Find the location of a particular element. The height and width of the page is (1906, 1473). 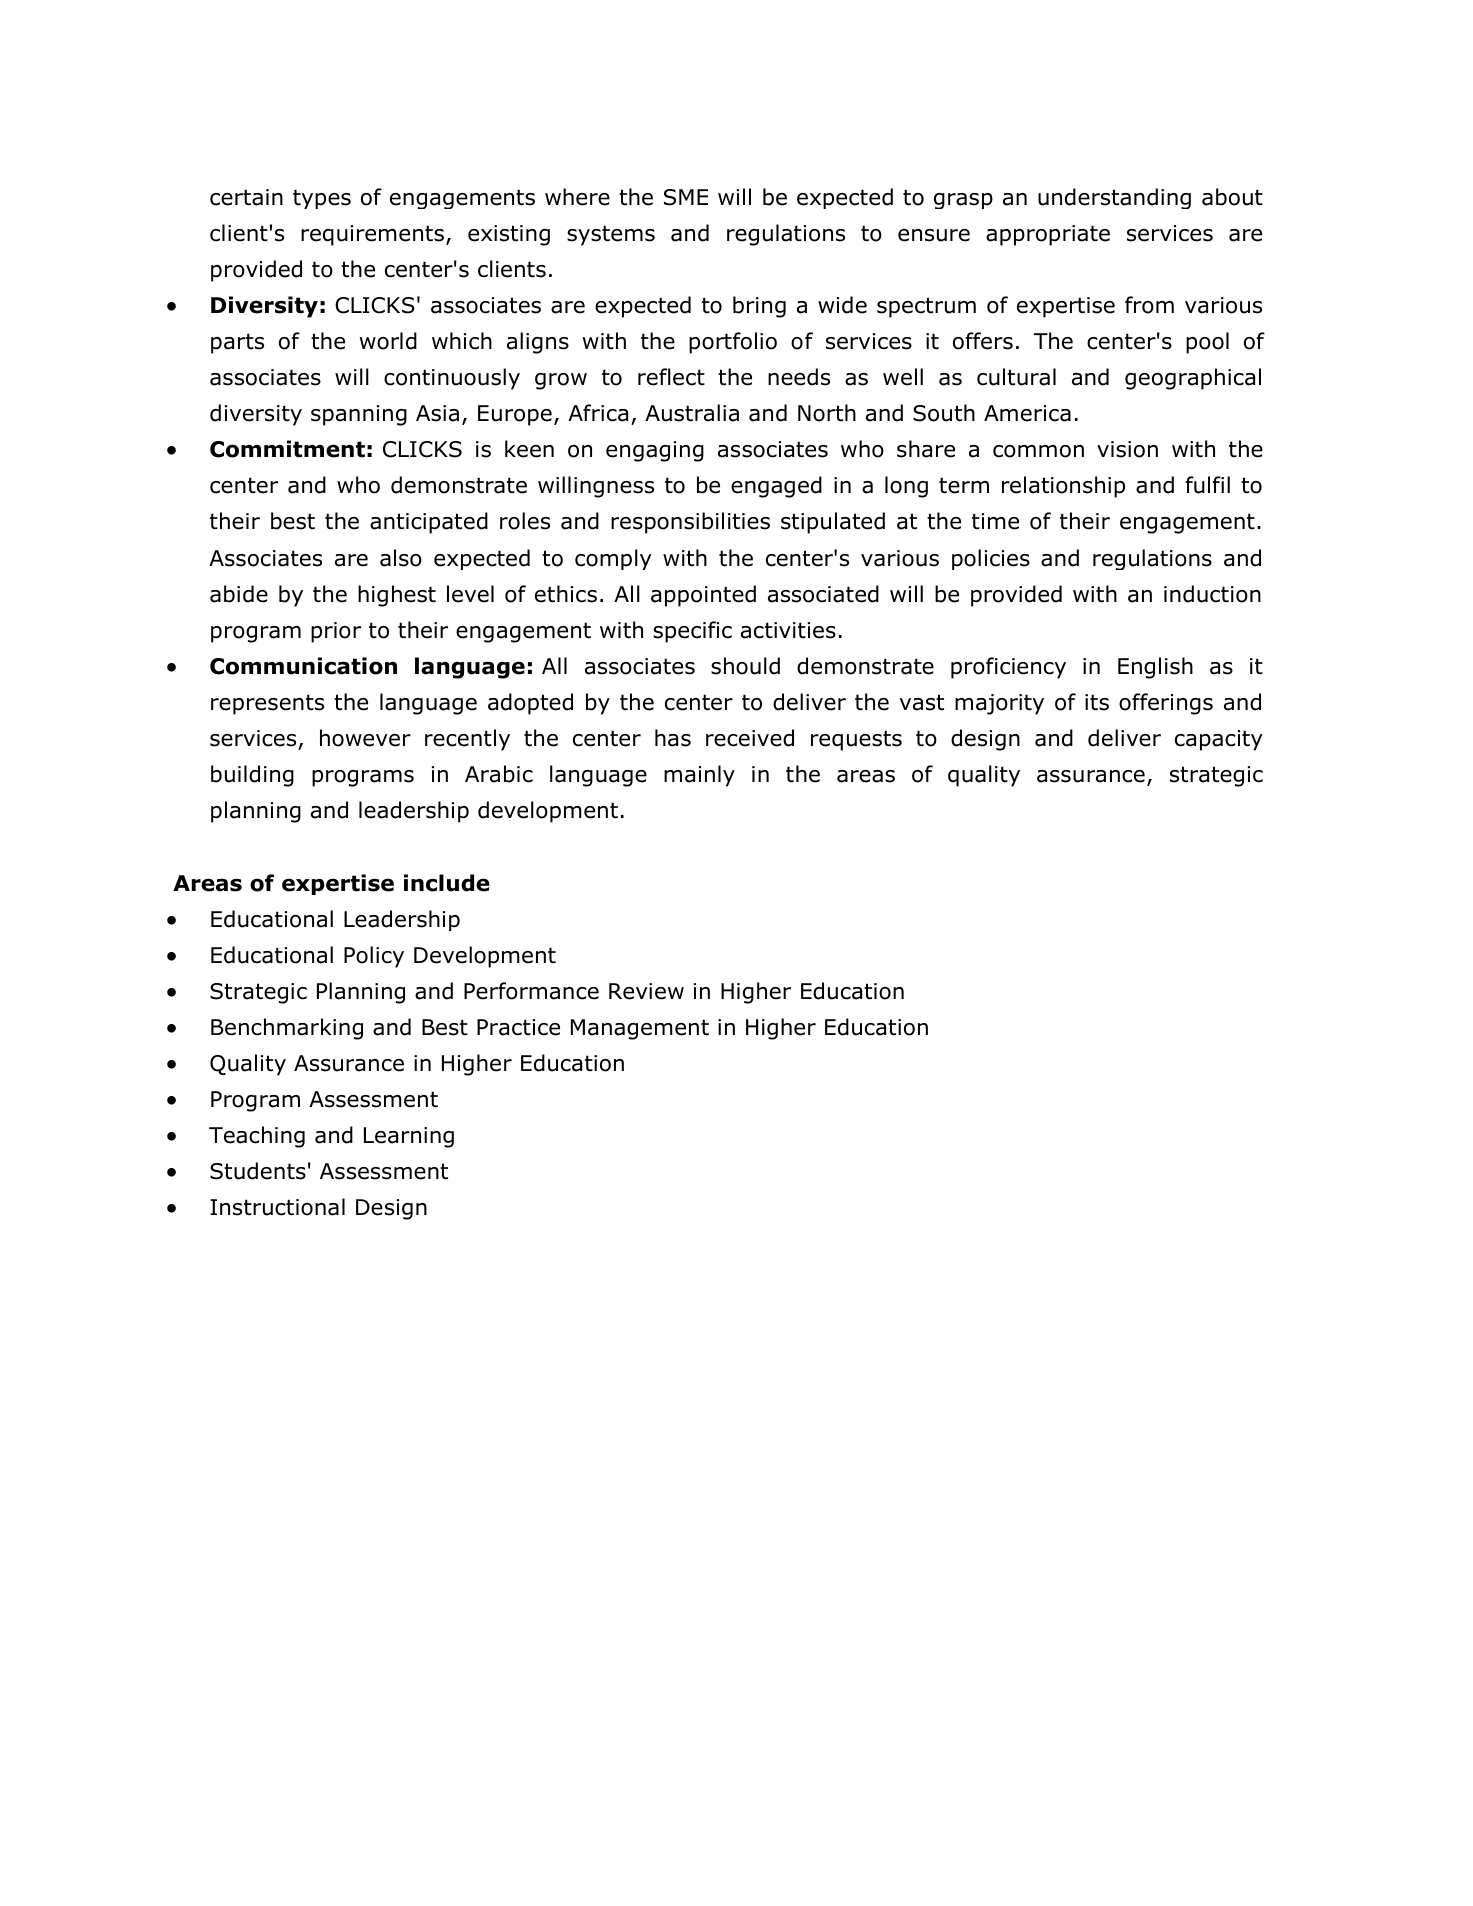

should is located at coordinates (745, 666).
